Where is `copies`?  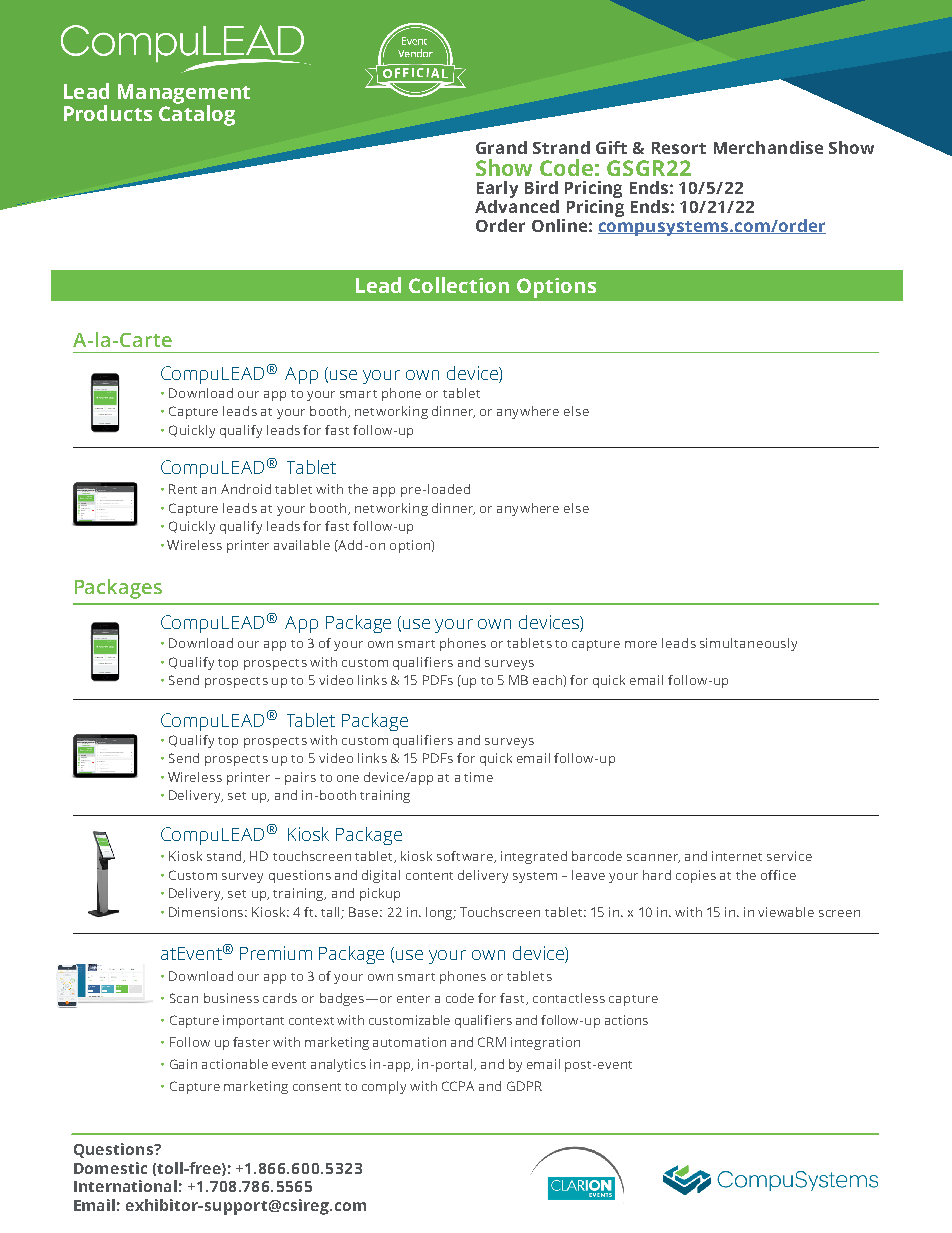 copies is located at coordinates (696, 876).
